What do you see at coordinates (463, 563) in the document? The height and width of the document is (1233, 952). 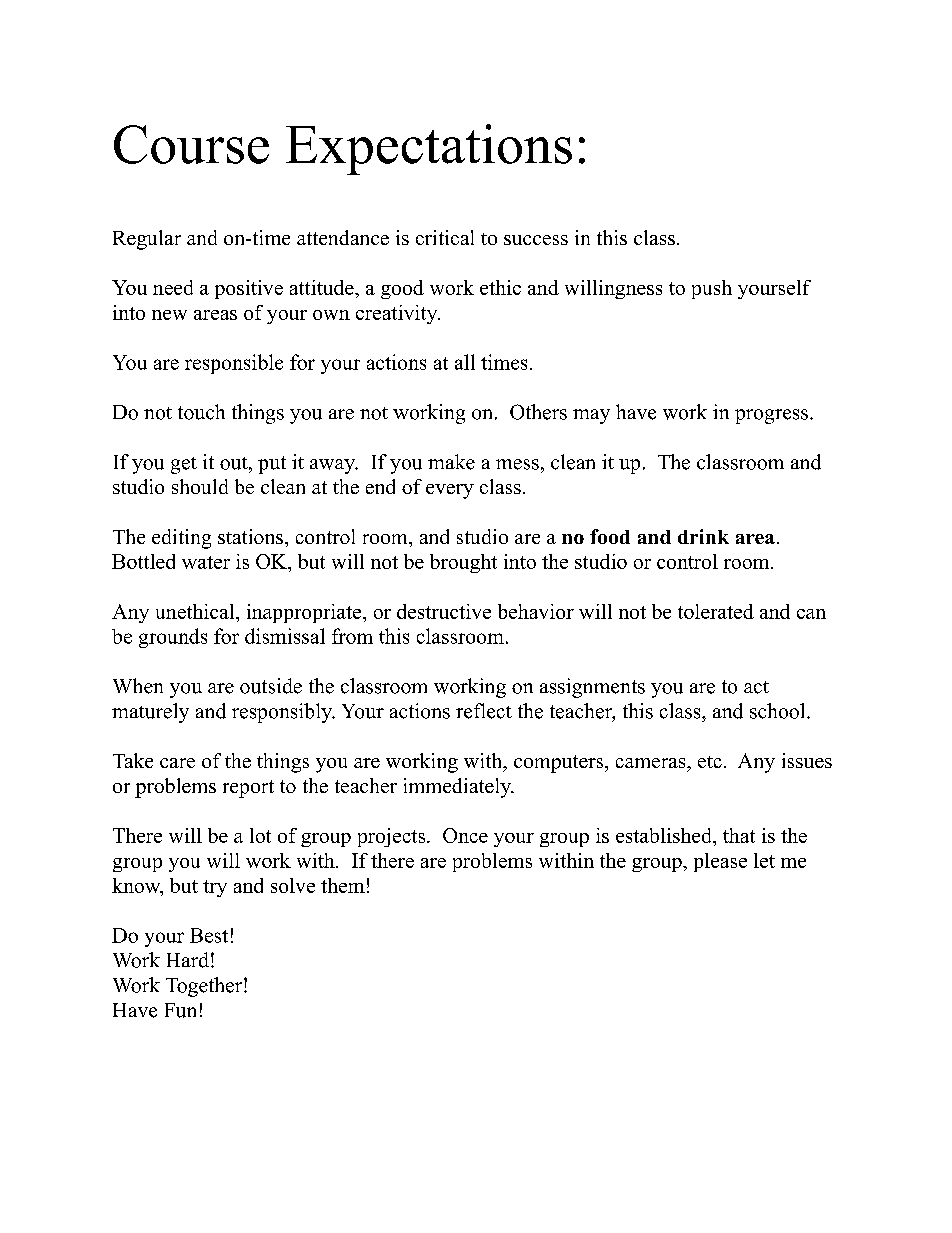 I see `brought` at bounding box center [463, 563].
